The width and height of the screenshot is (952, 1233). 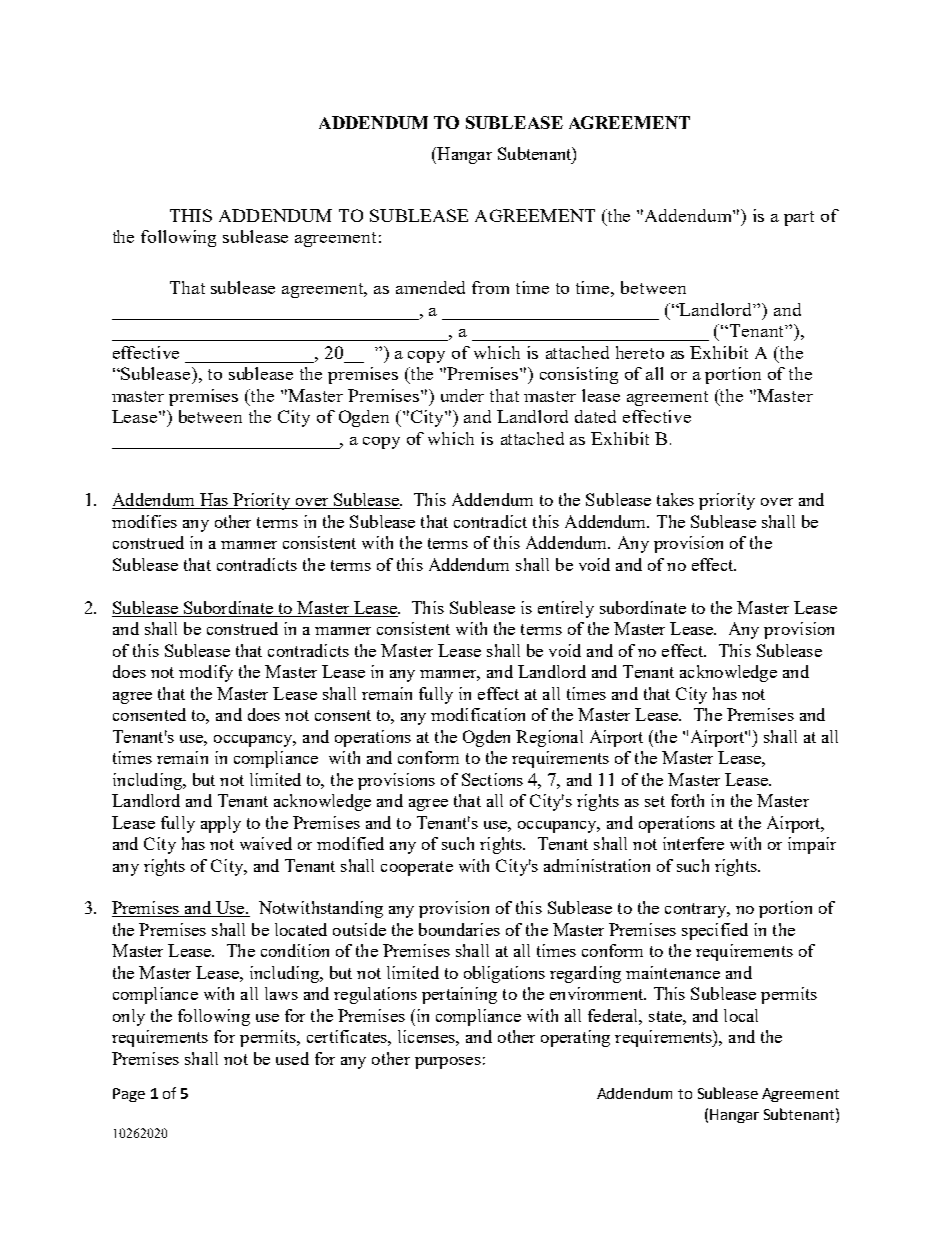 I want to click on amended, so click(x=430, y=287).
